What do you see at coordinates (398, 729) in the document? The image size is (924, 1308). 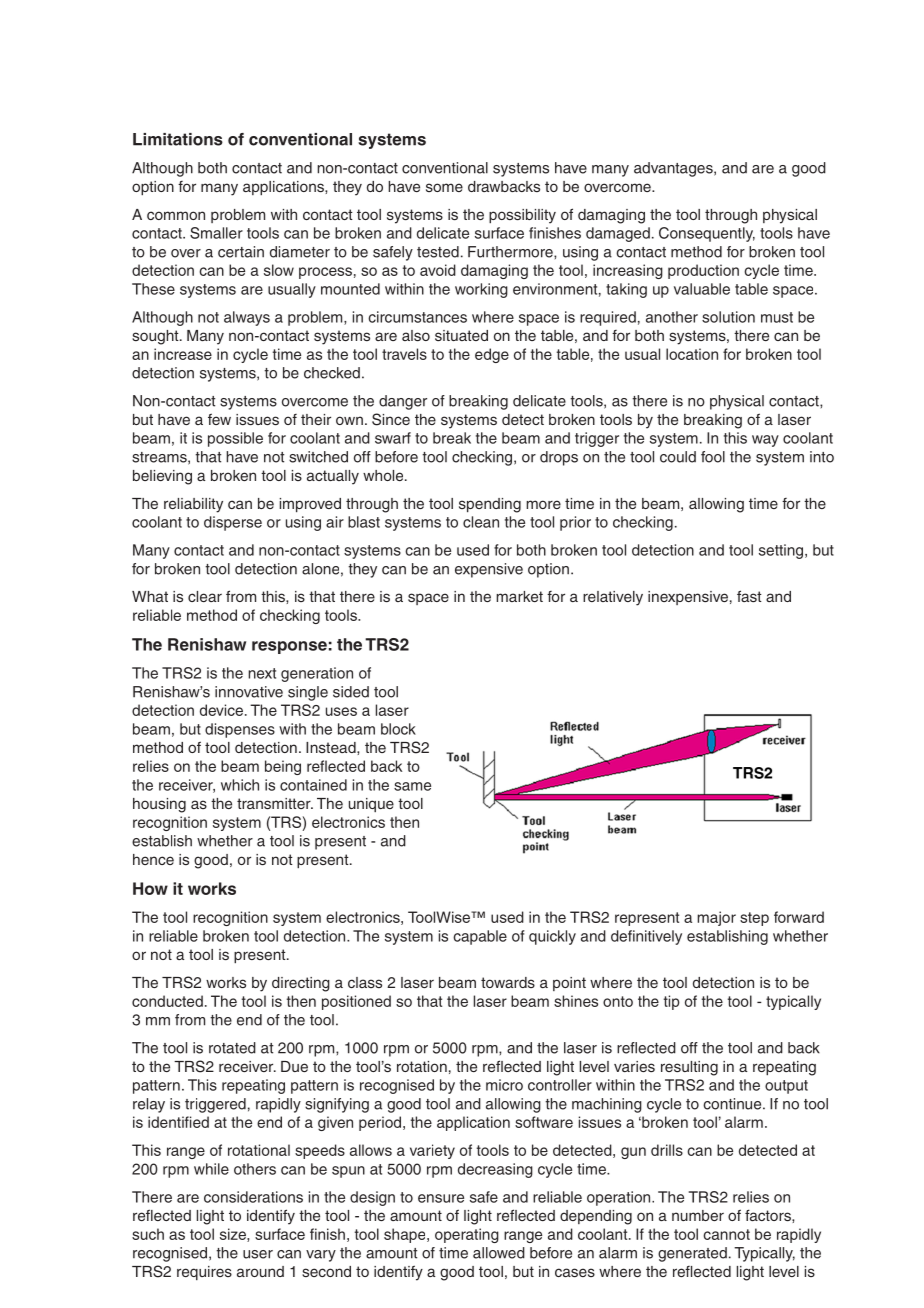 I see `block` at bounding box center [398, 729].
